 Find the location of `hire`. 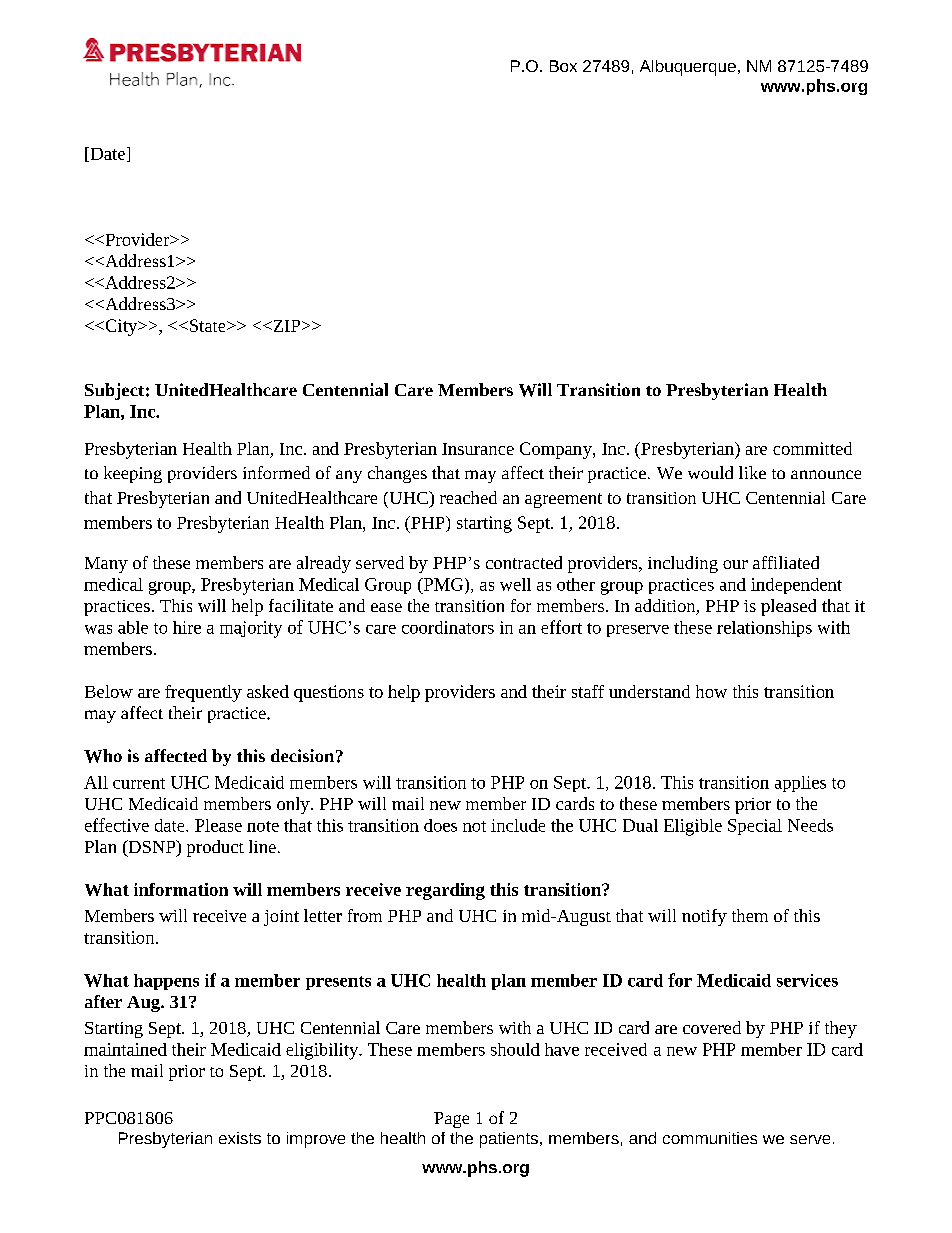

hire is located at coordinates (187, 627).
